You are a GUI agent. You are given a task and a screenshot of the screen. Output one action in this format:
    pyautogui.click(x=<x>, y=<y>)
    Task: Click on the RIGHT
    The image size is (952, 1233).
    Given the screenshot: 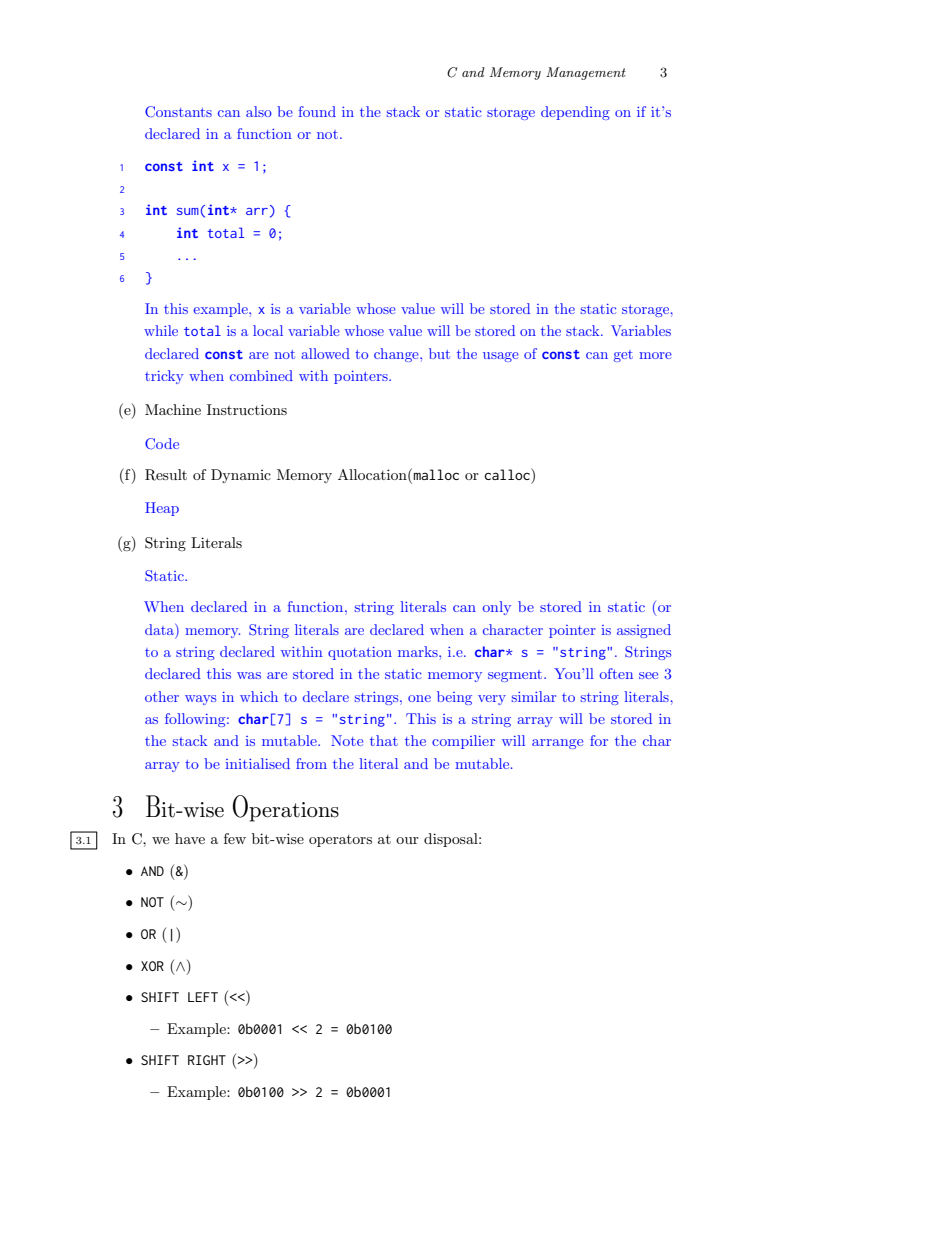 What is the action you would take?
    pyautogui.click(x=207, y=1060)
